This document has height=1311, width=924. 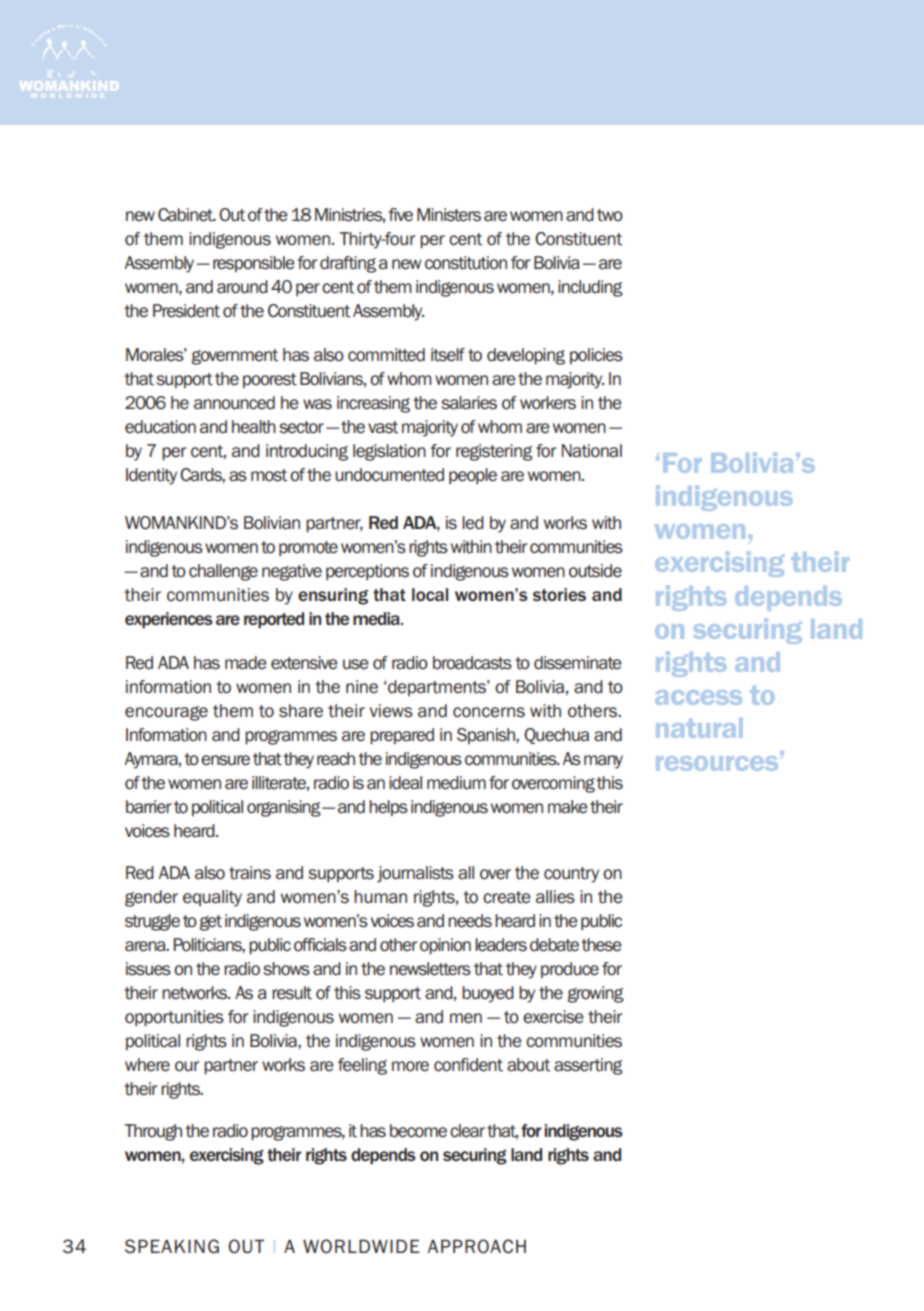 I want to click on responsible, so click(x=254, y=264).
